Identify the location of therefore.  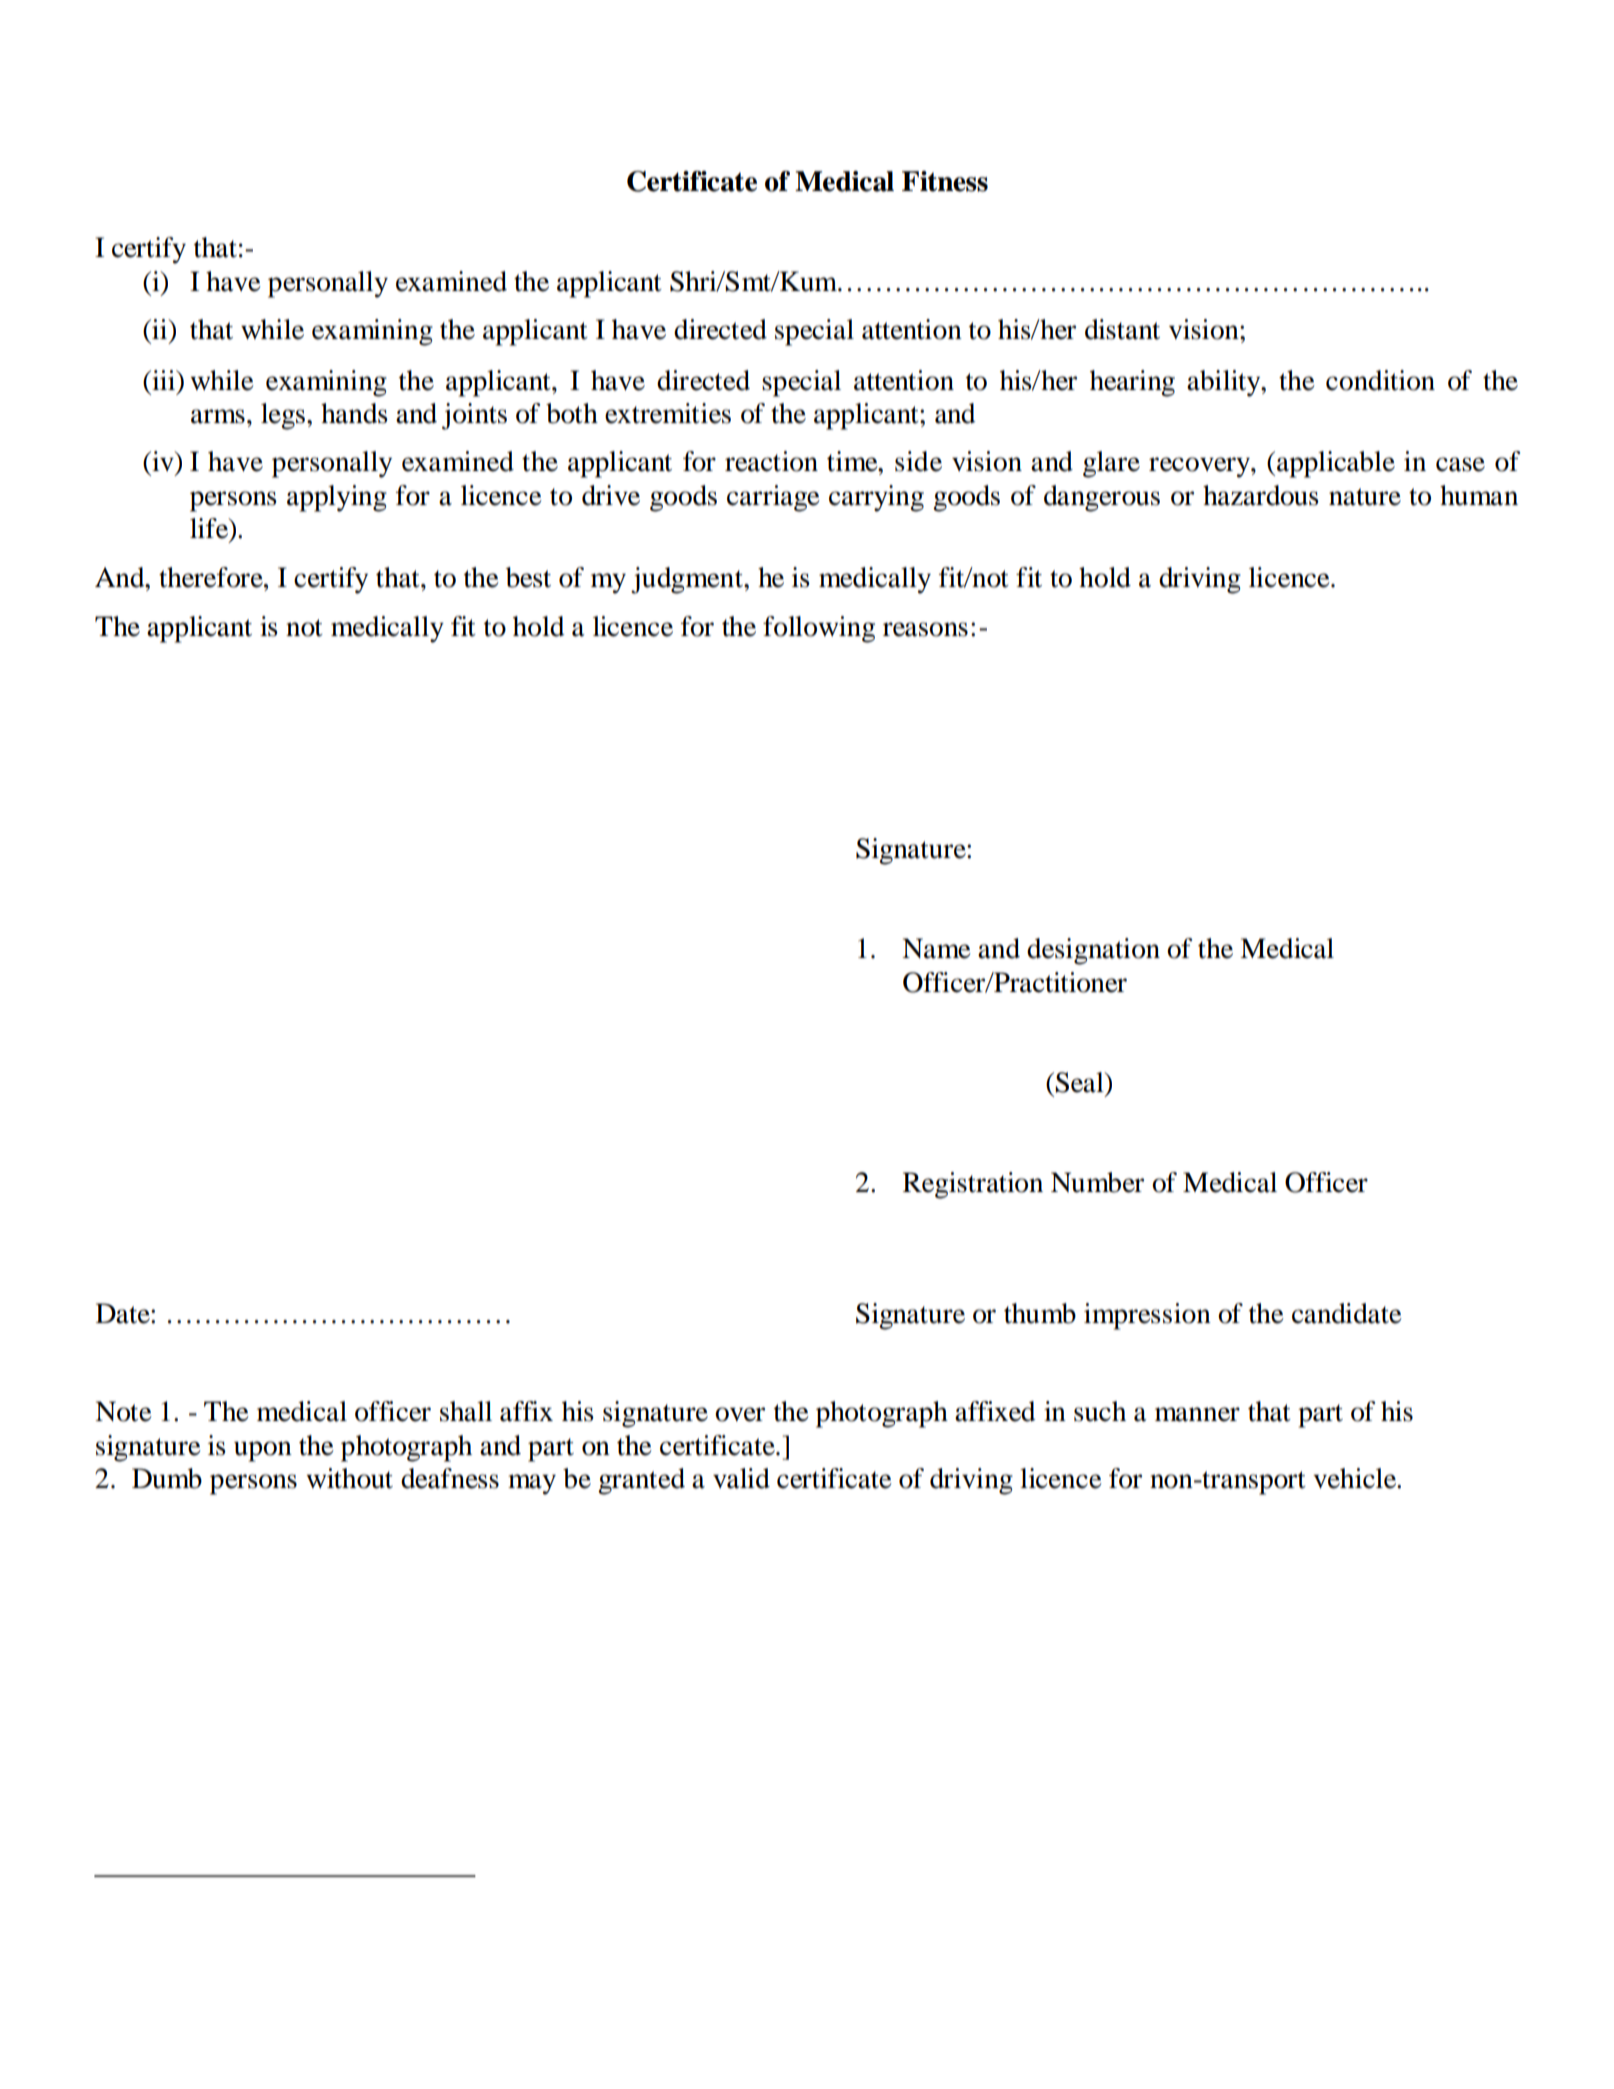
(212, 577).
